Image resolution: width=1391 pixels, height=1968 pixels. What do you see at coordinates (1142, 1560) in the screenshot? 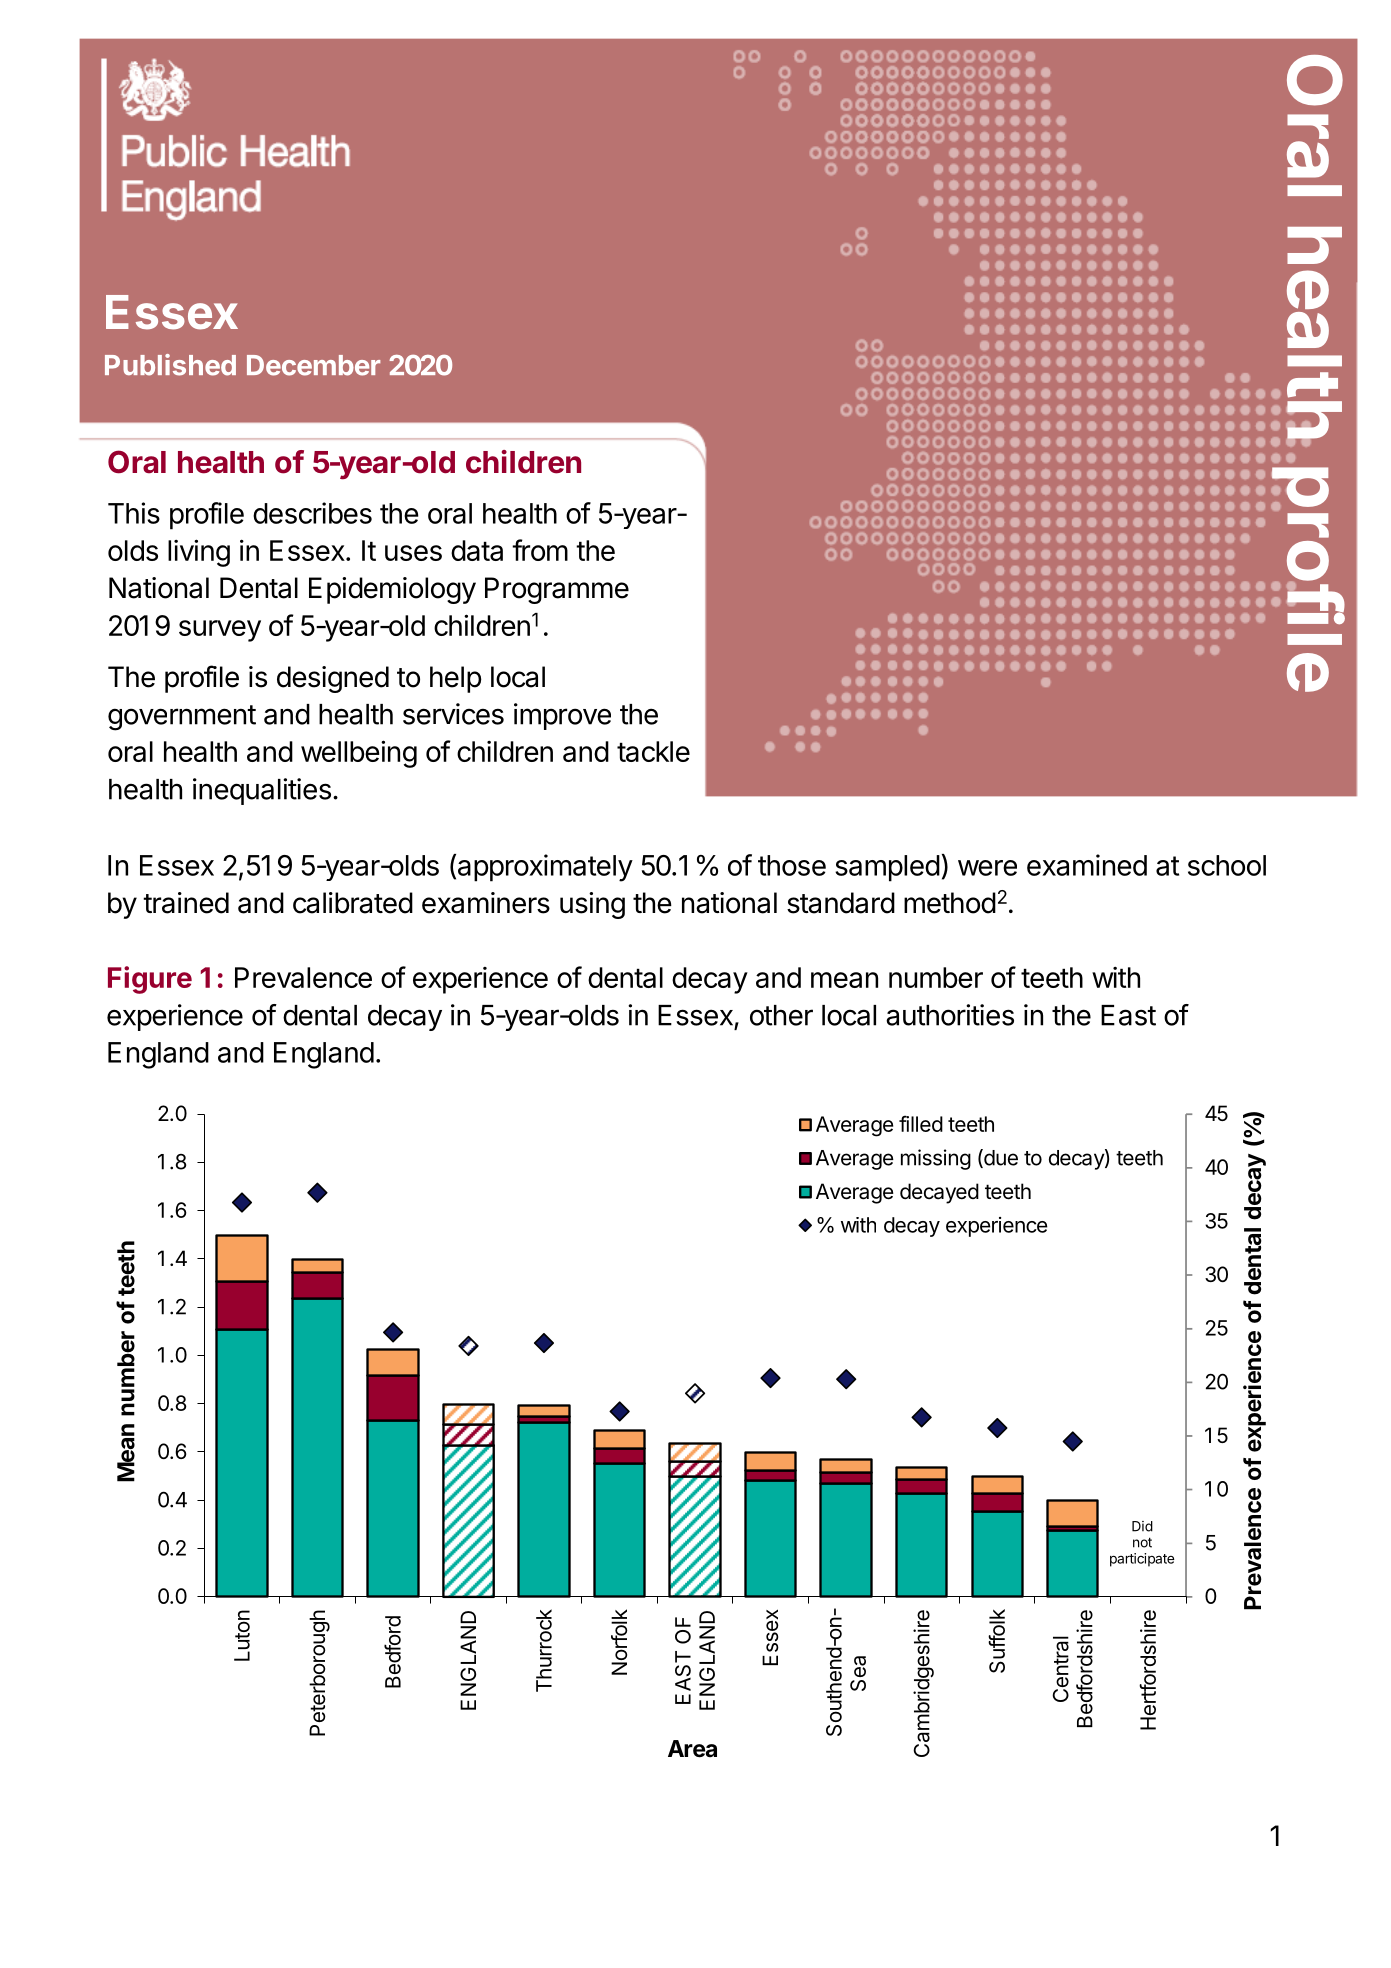
I see `participate` at bounding box center [1142, 1560].
